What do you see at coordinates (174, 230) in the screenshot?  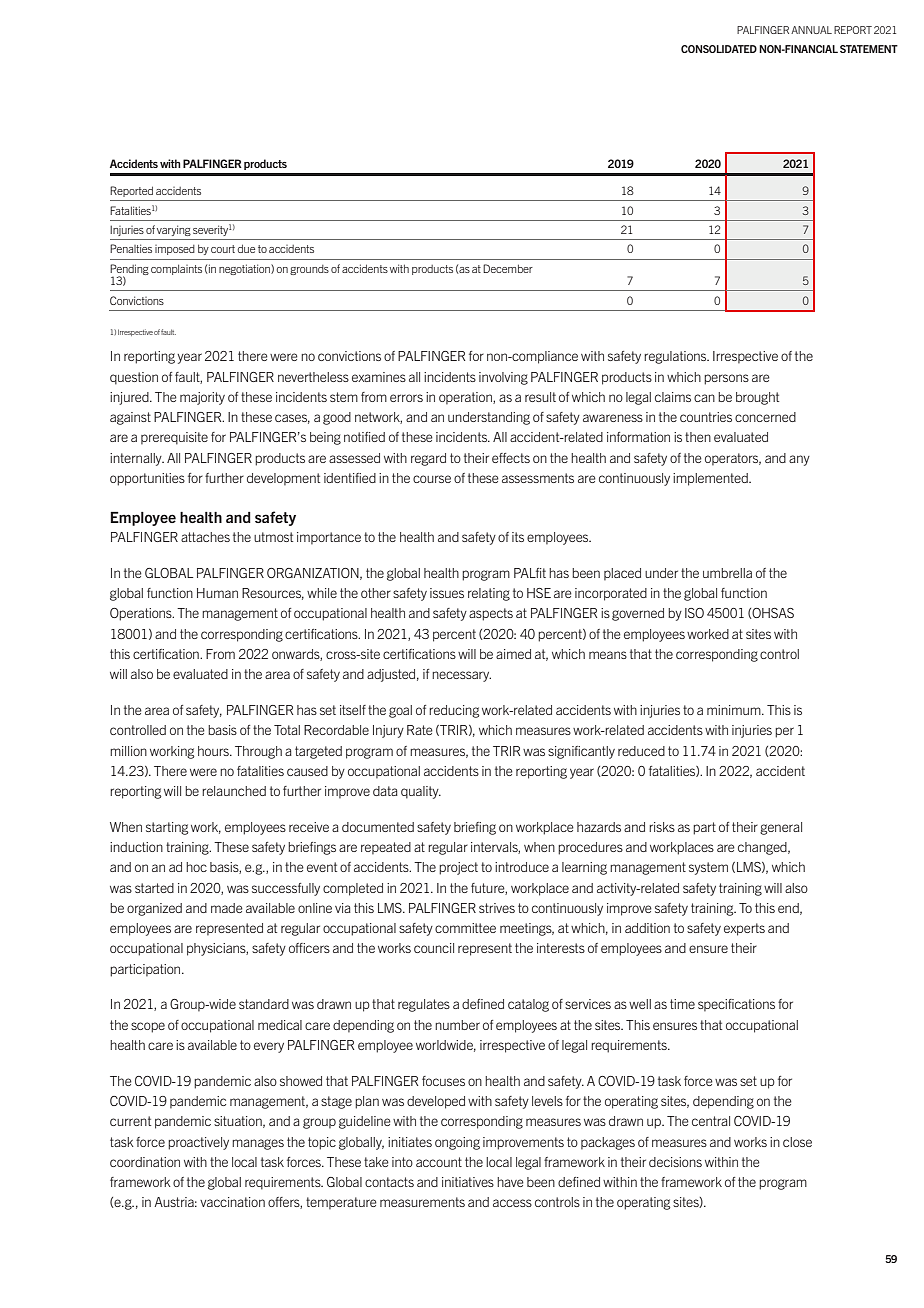 I see `varying` at bounding box center [174, 230].
